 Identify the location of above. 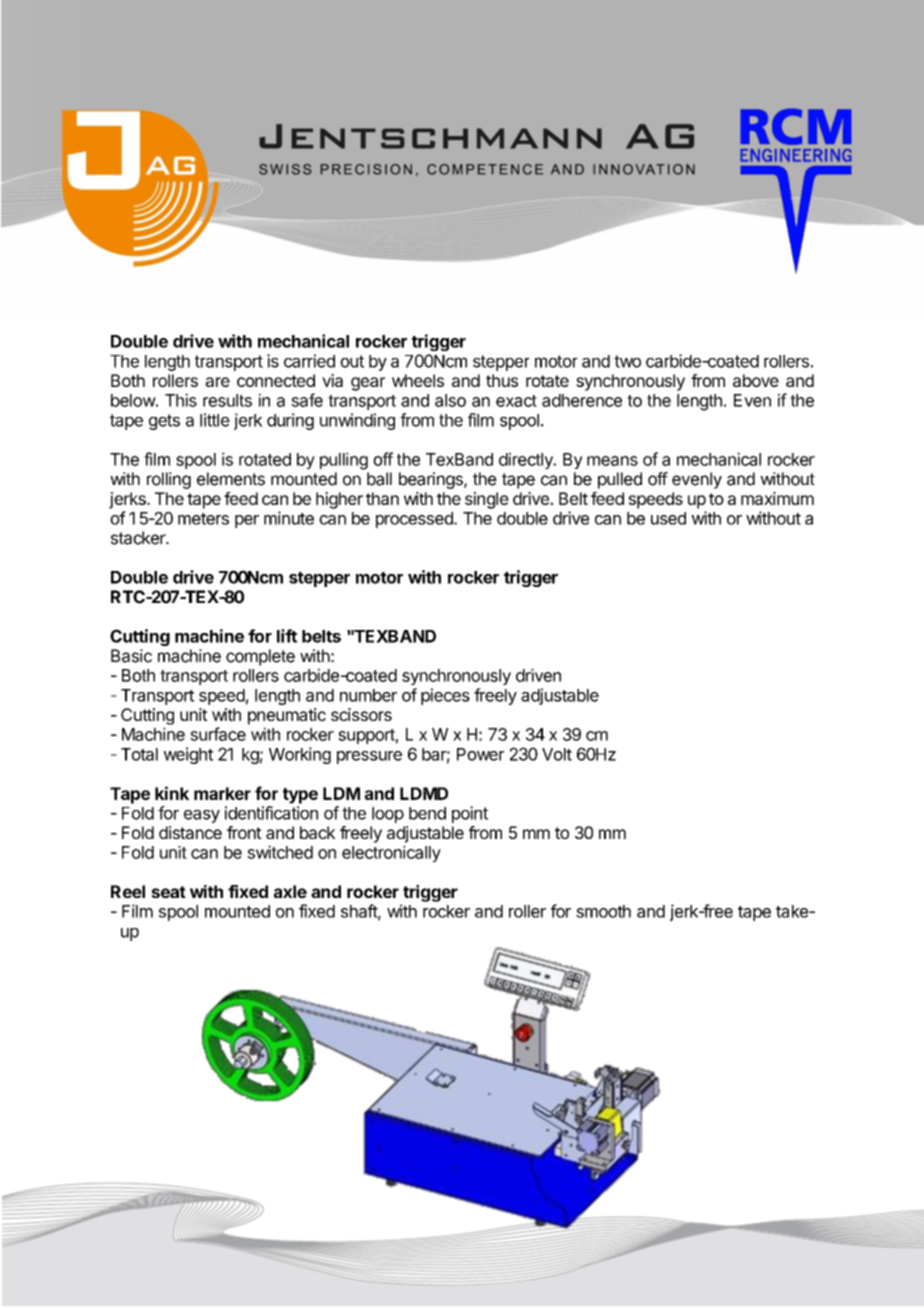
(756, 380).
